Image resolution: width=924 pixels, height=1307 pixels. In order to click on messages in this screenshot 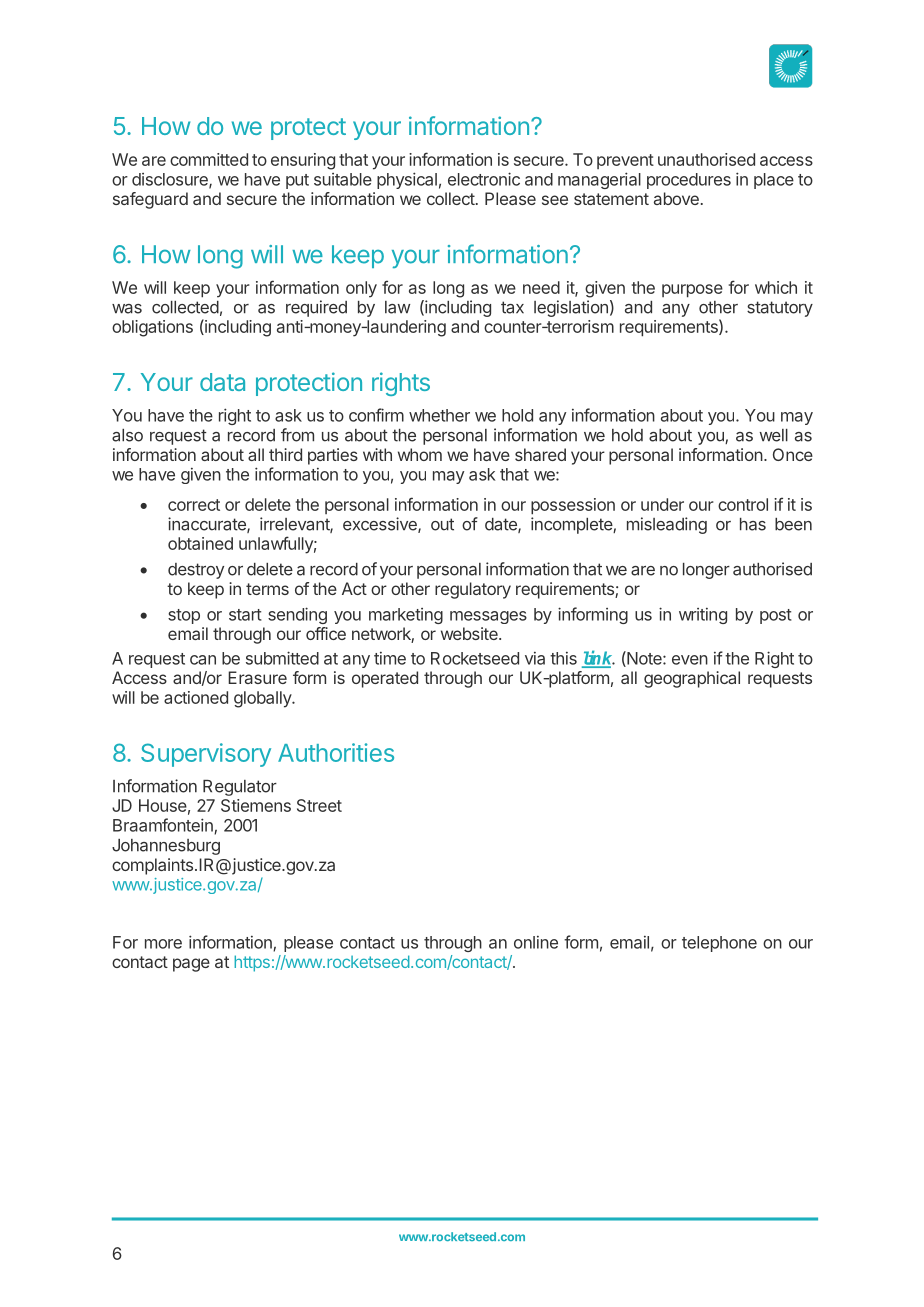, I will do `click(488, 617)`.
